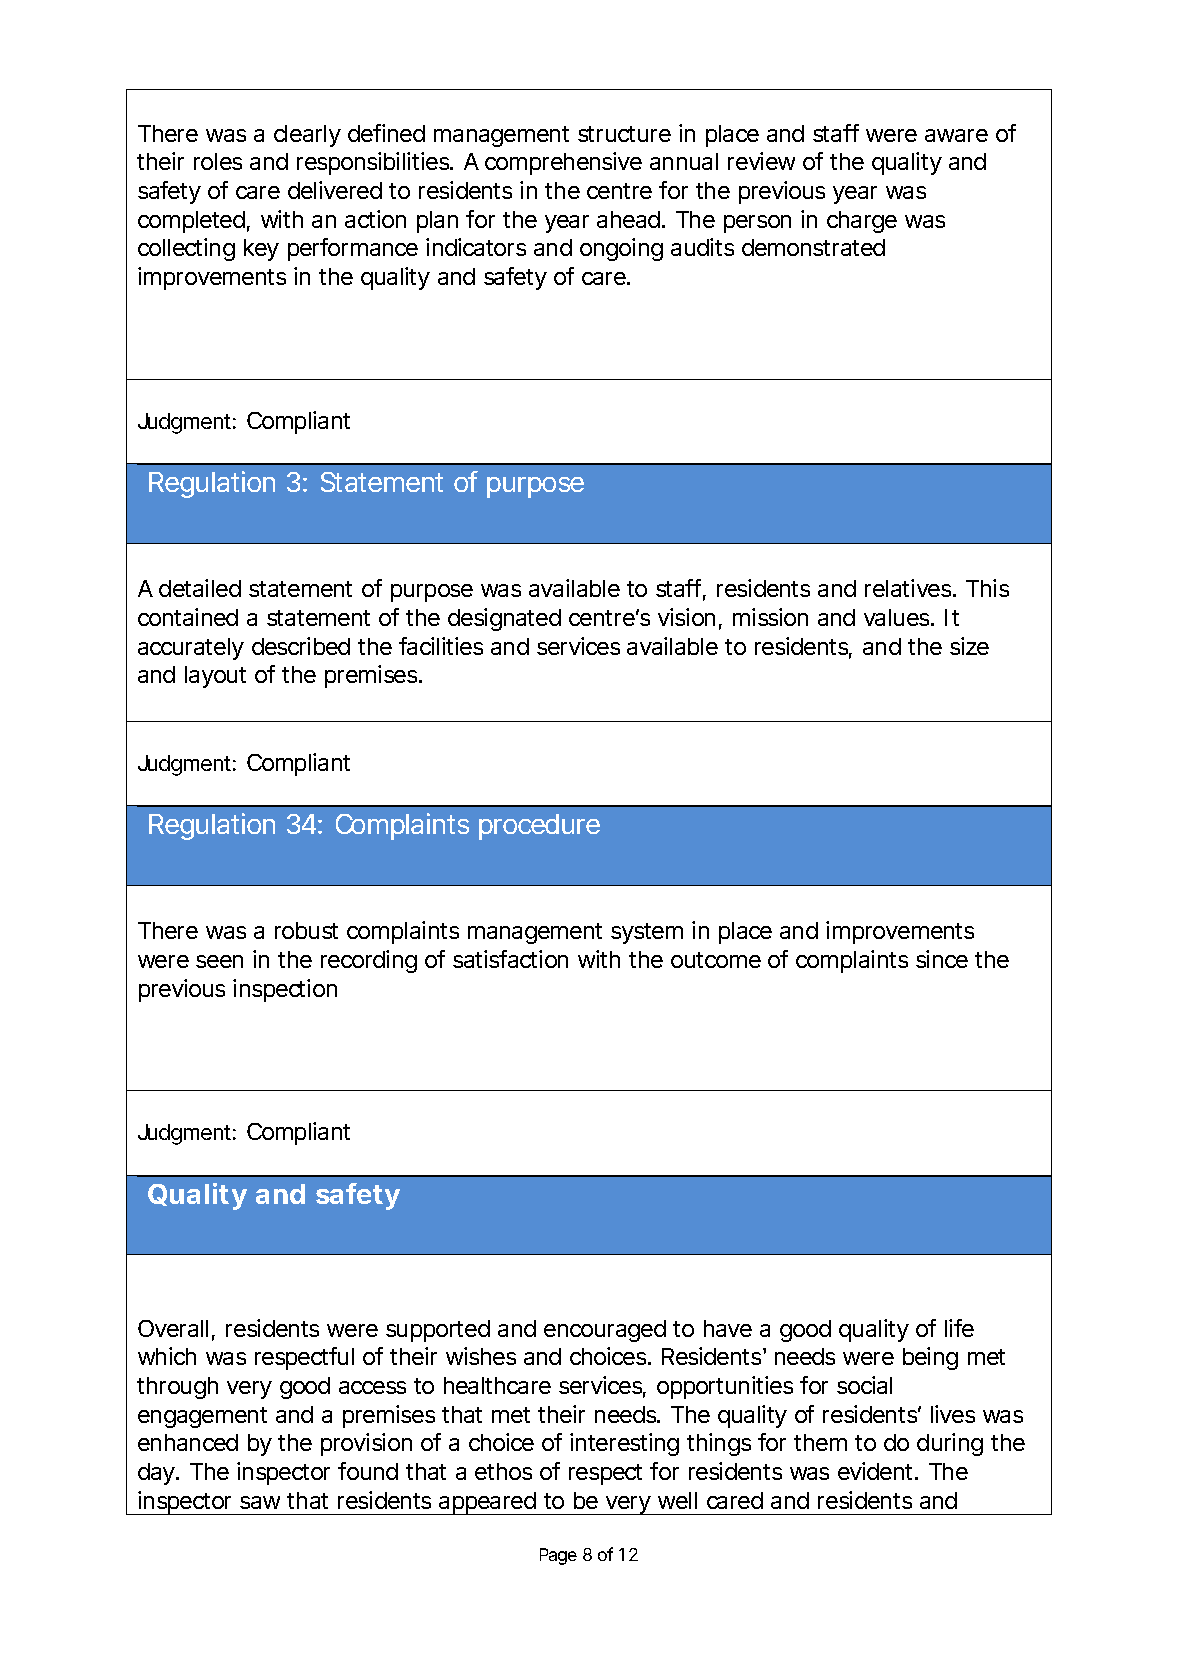  What do you see at coordinates (260, 1502) in the document?
I see `saw` at bounding box center [260, 1502].
